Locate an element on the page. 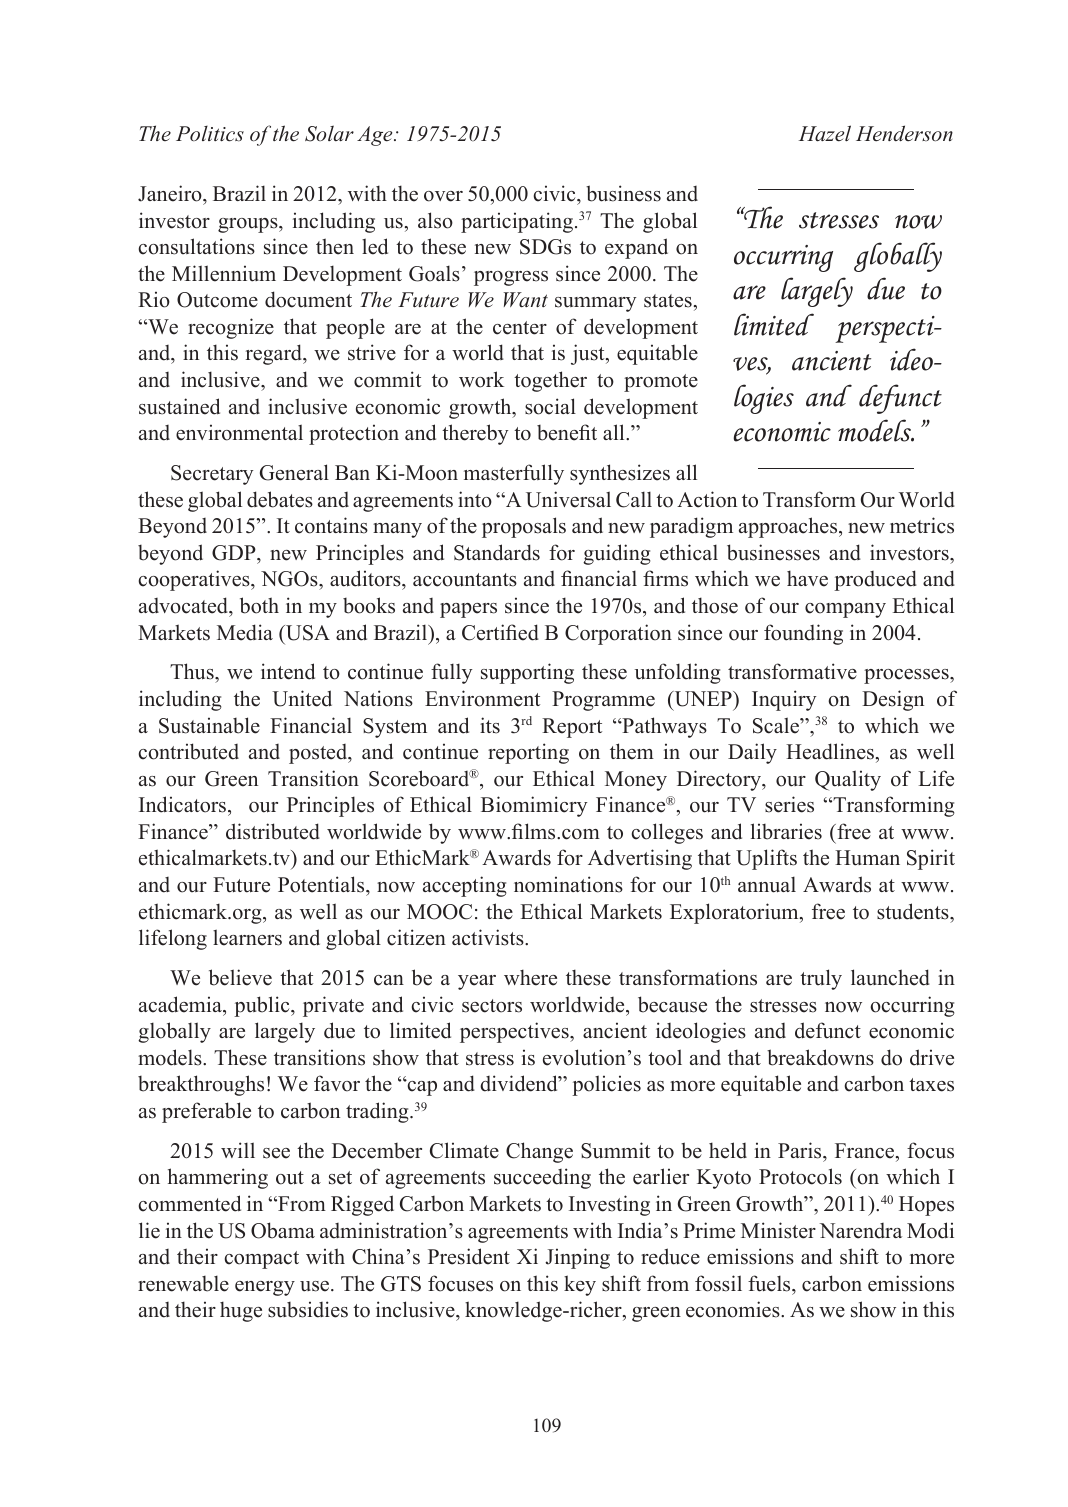  approaches is located at coordinates (789, 527).
